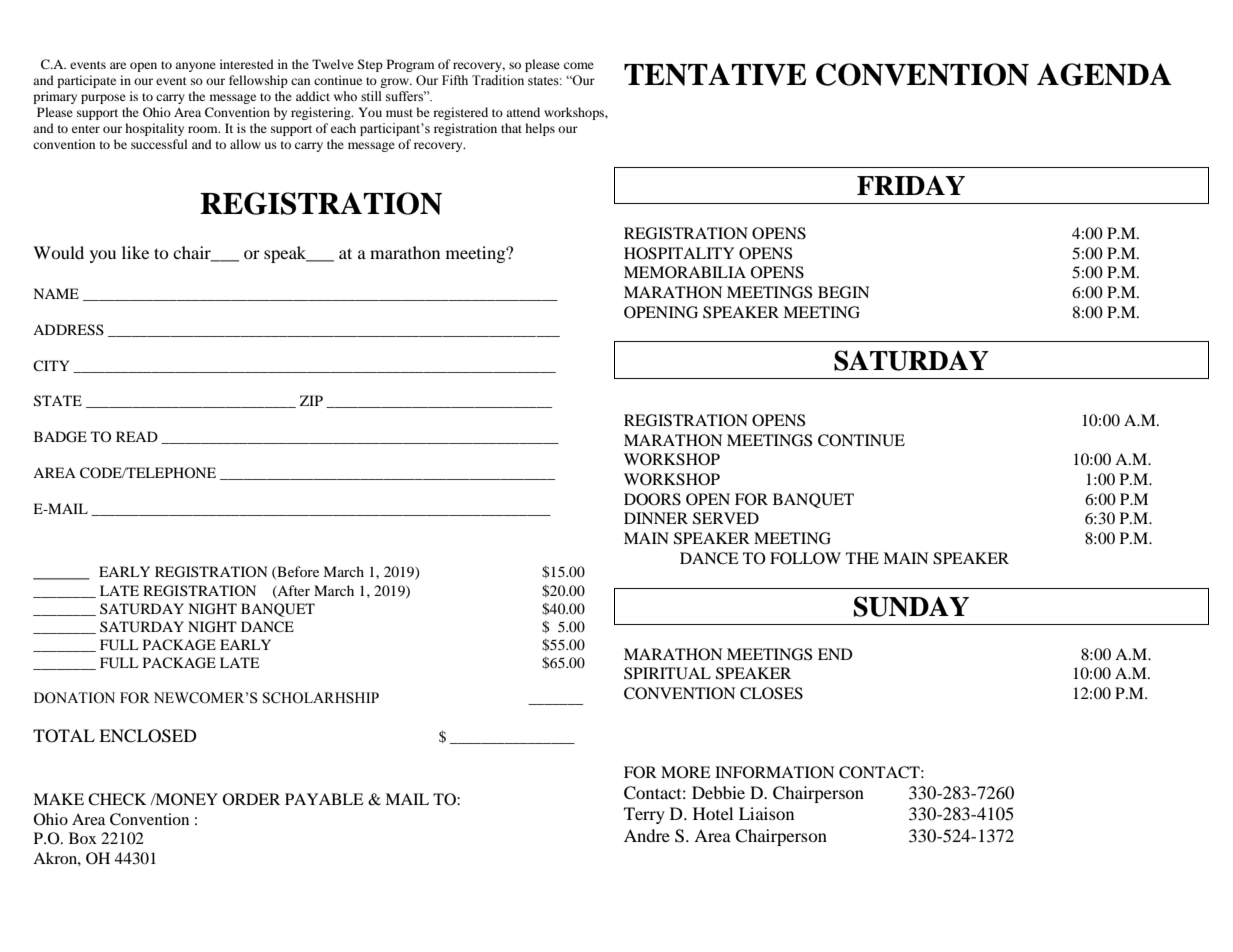  What do you see at coordinates (117, 799) in the document?
I see `CHECK` at bounding box center [117, 799].
